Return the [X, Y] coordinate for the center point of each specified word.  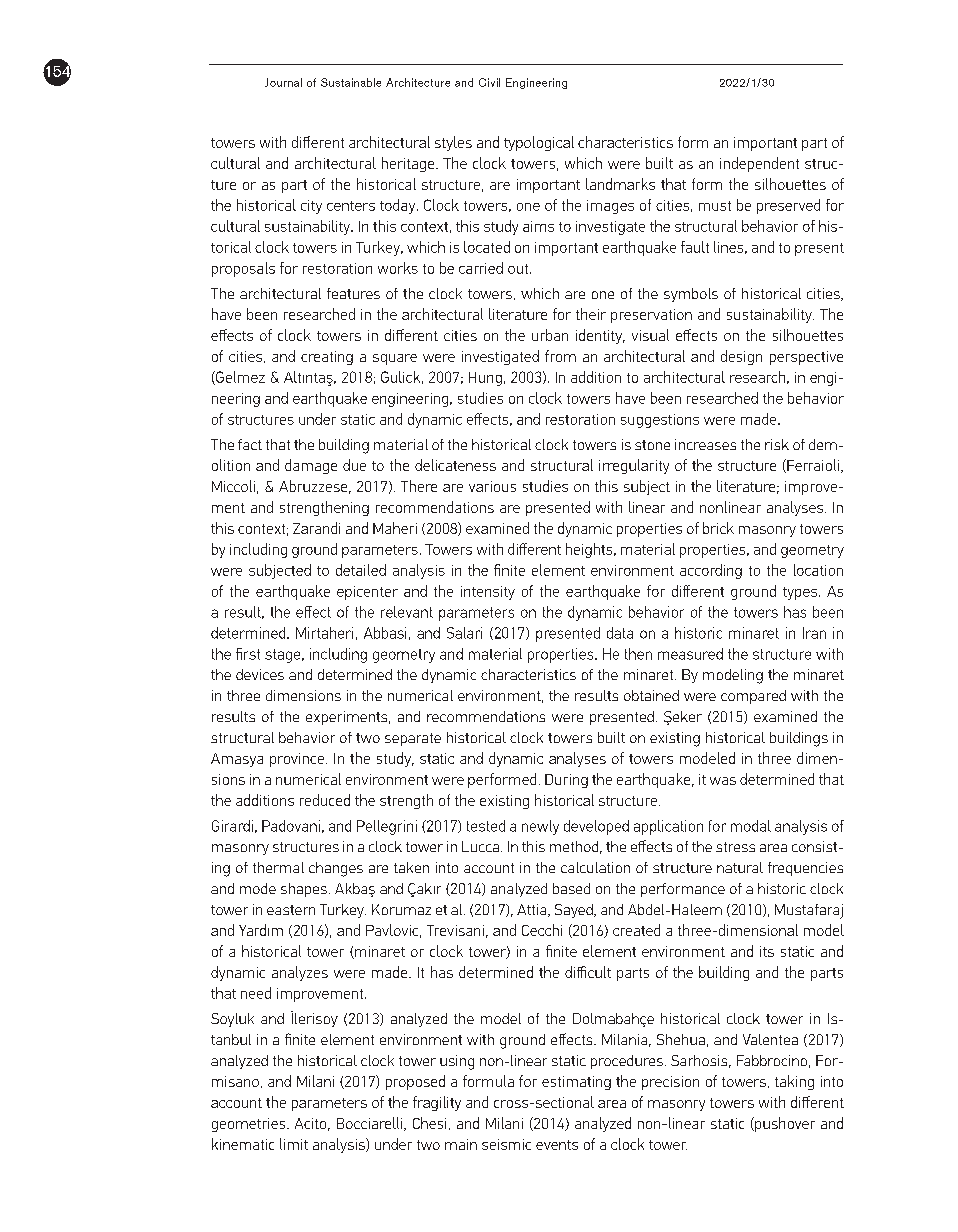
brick [718, 528]
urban [550, 335]
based [571, 888]
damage [311, 466]
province [298, 760]
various [492, 486]
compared [753, 697]
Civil [489, 82]
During [566, 781]
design [741, 357]
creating [327, 358]
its [767, 951]
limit [294, 1144]
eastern [291, 910]
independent [759, 164]
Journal [283, 82]
